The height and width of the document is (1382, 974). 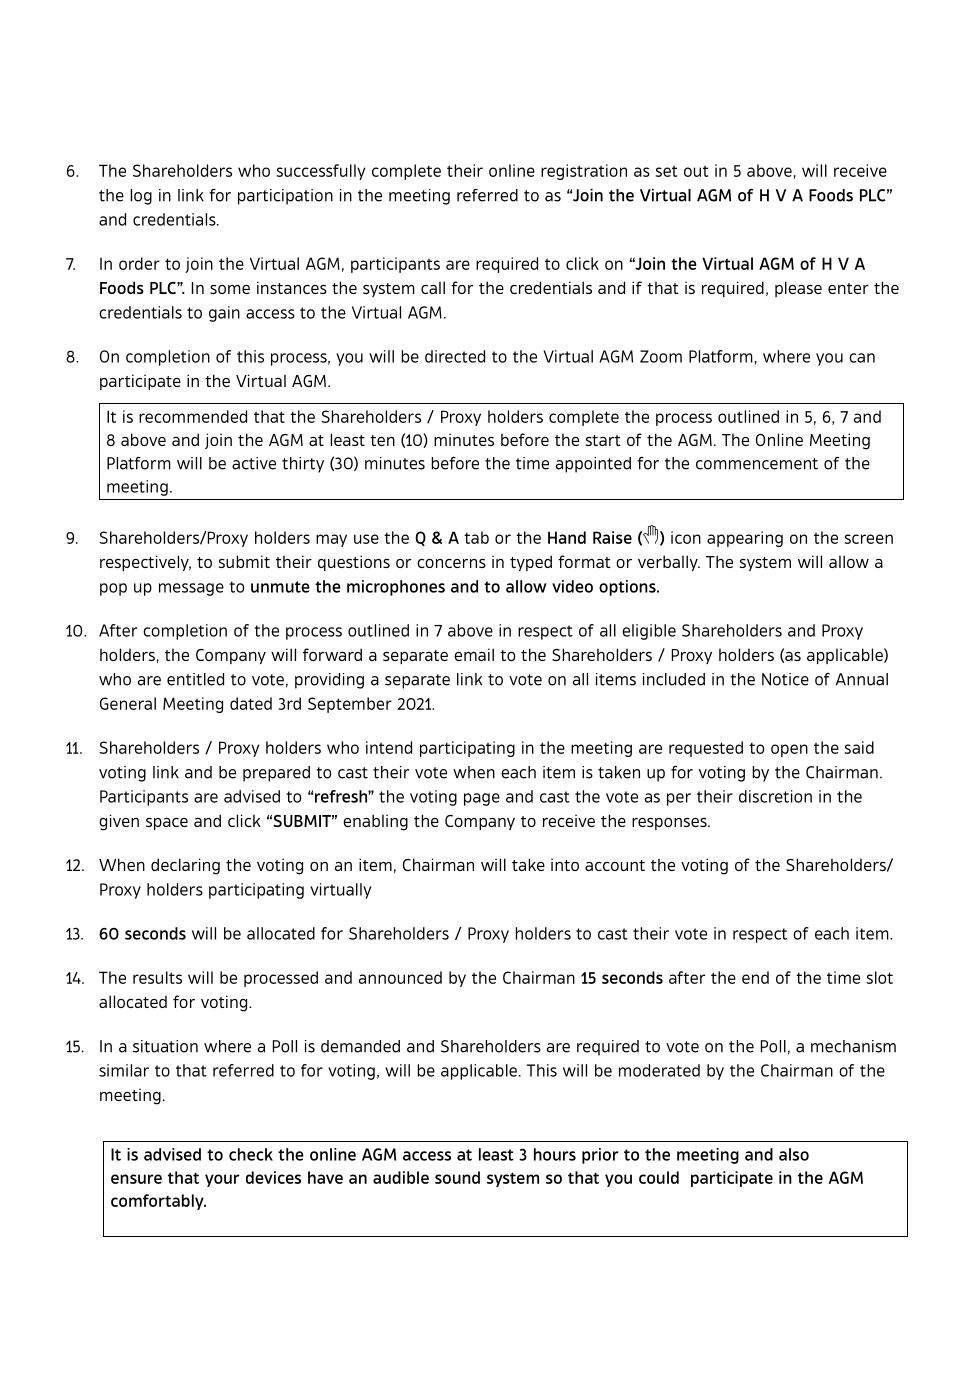 I want to click on log, so click(x=141, y=197).
